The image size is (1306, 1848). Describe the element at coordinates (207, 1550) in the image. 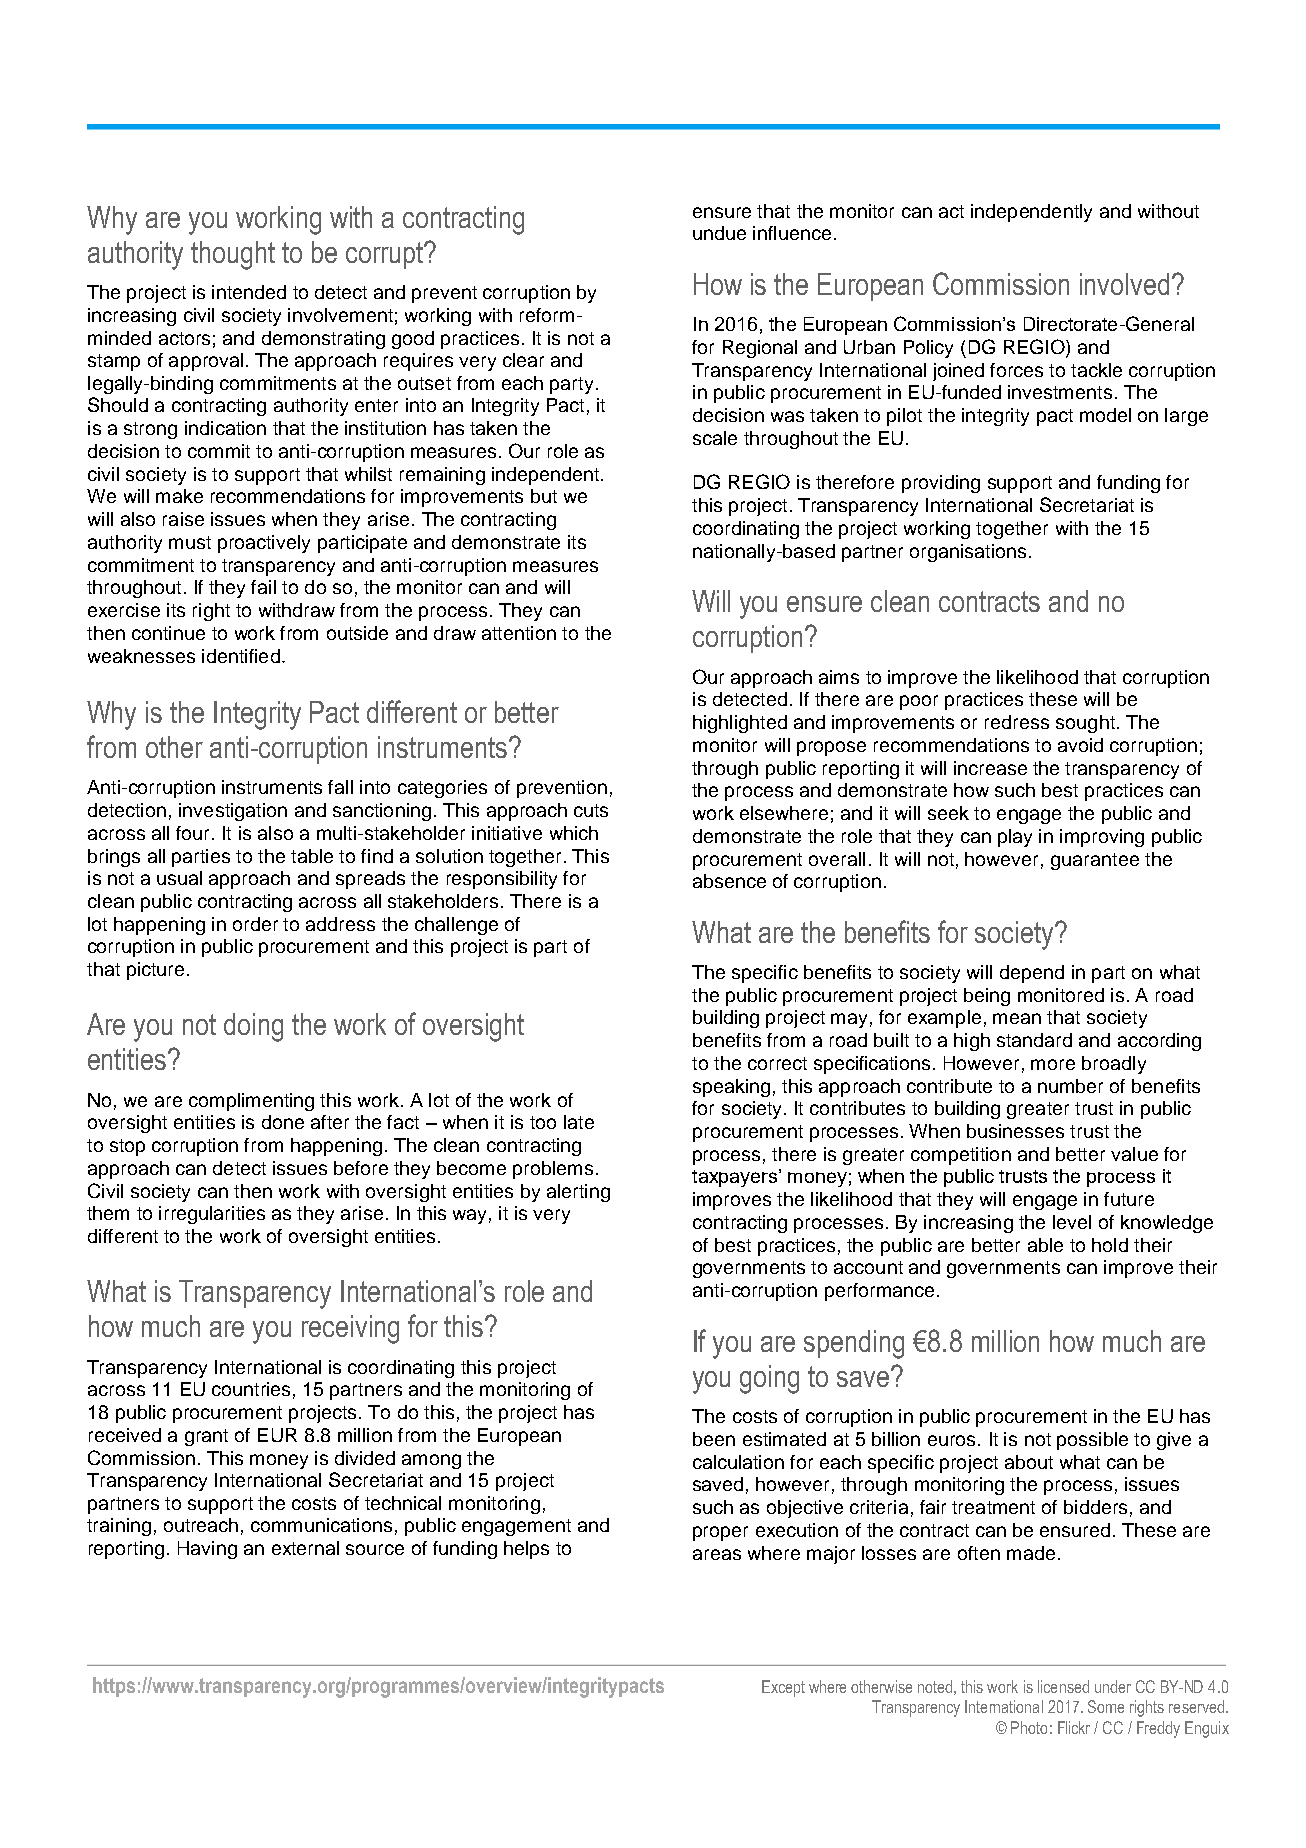

I see `Having` at that location.
